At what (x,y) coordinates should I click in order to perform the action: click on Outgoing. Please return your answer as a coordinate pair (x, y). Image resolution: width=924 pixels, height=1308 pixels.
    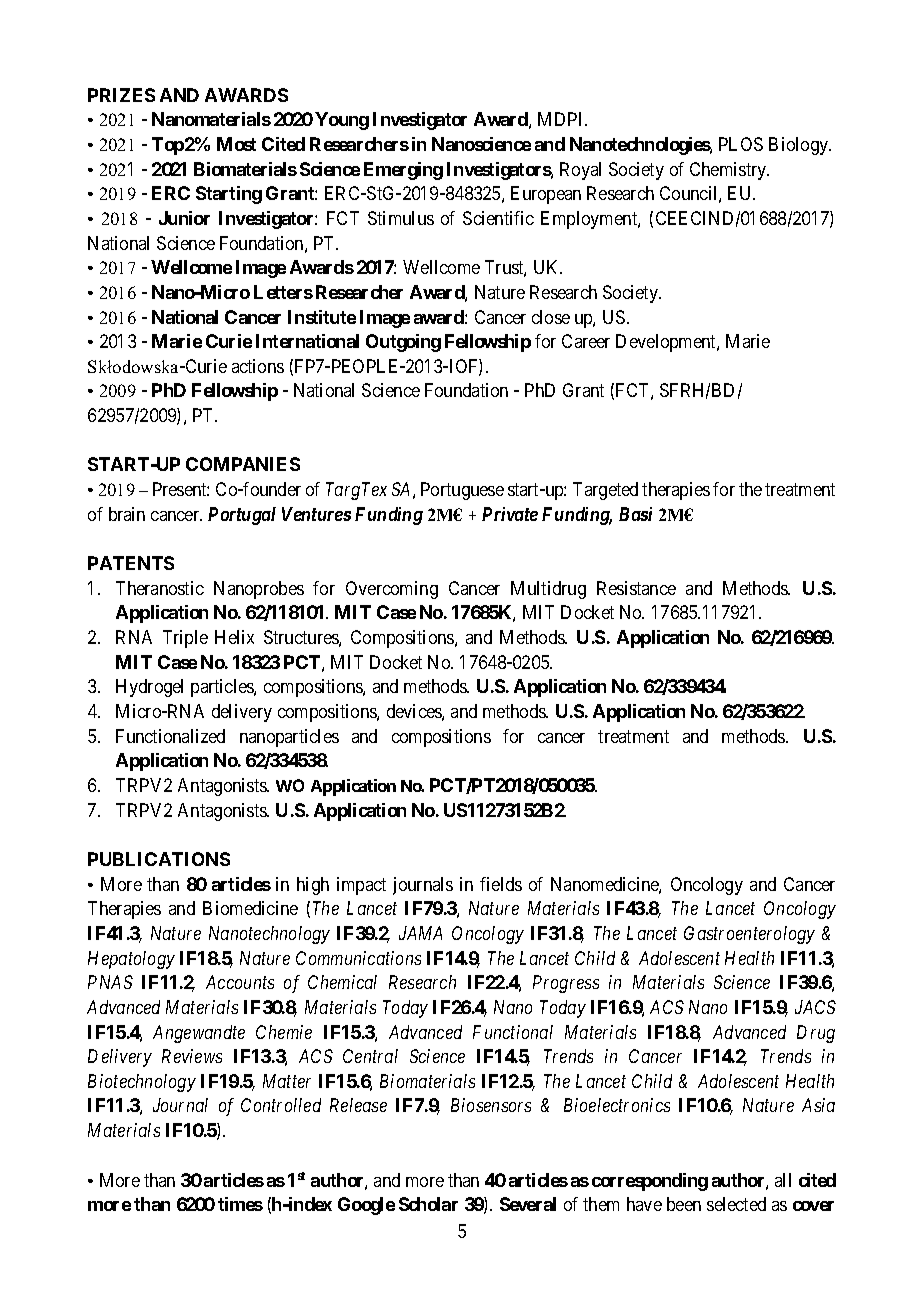
    Looking at the image, I should click on (403, 343).
